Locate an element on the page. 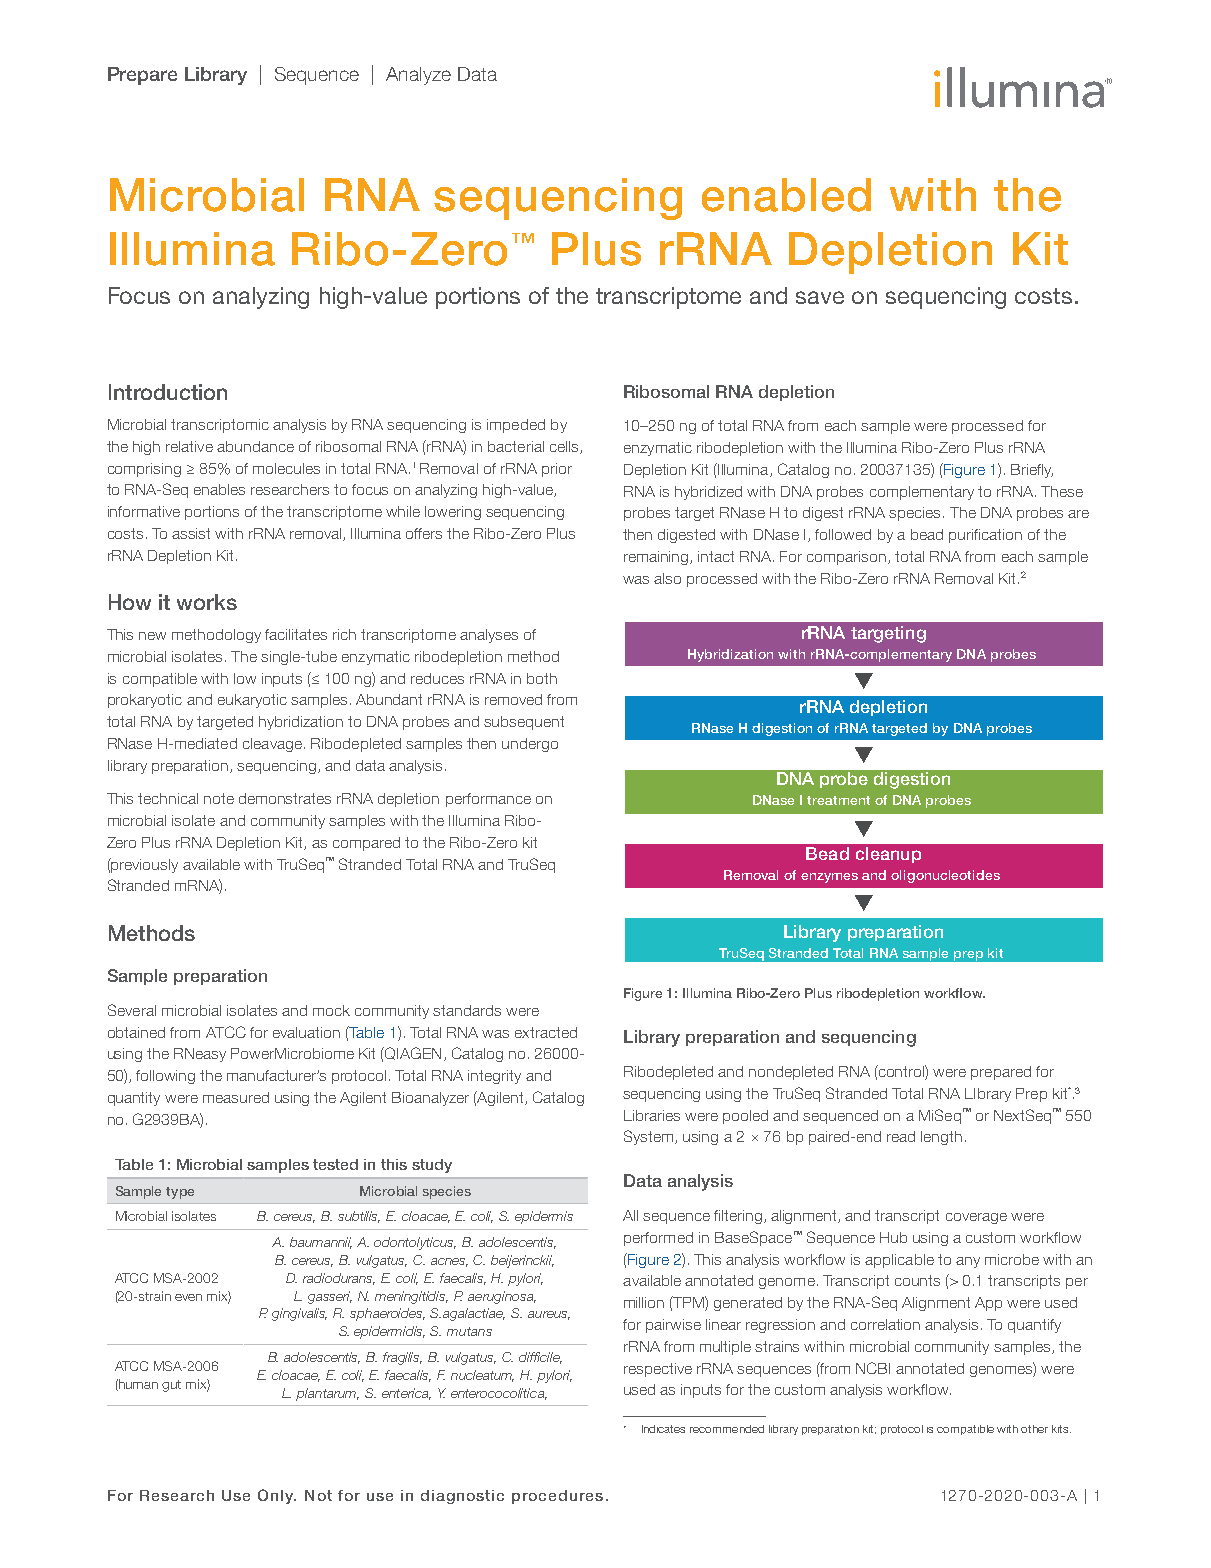  System is located at coordinates (650, 1137).
